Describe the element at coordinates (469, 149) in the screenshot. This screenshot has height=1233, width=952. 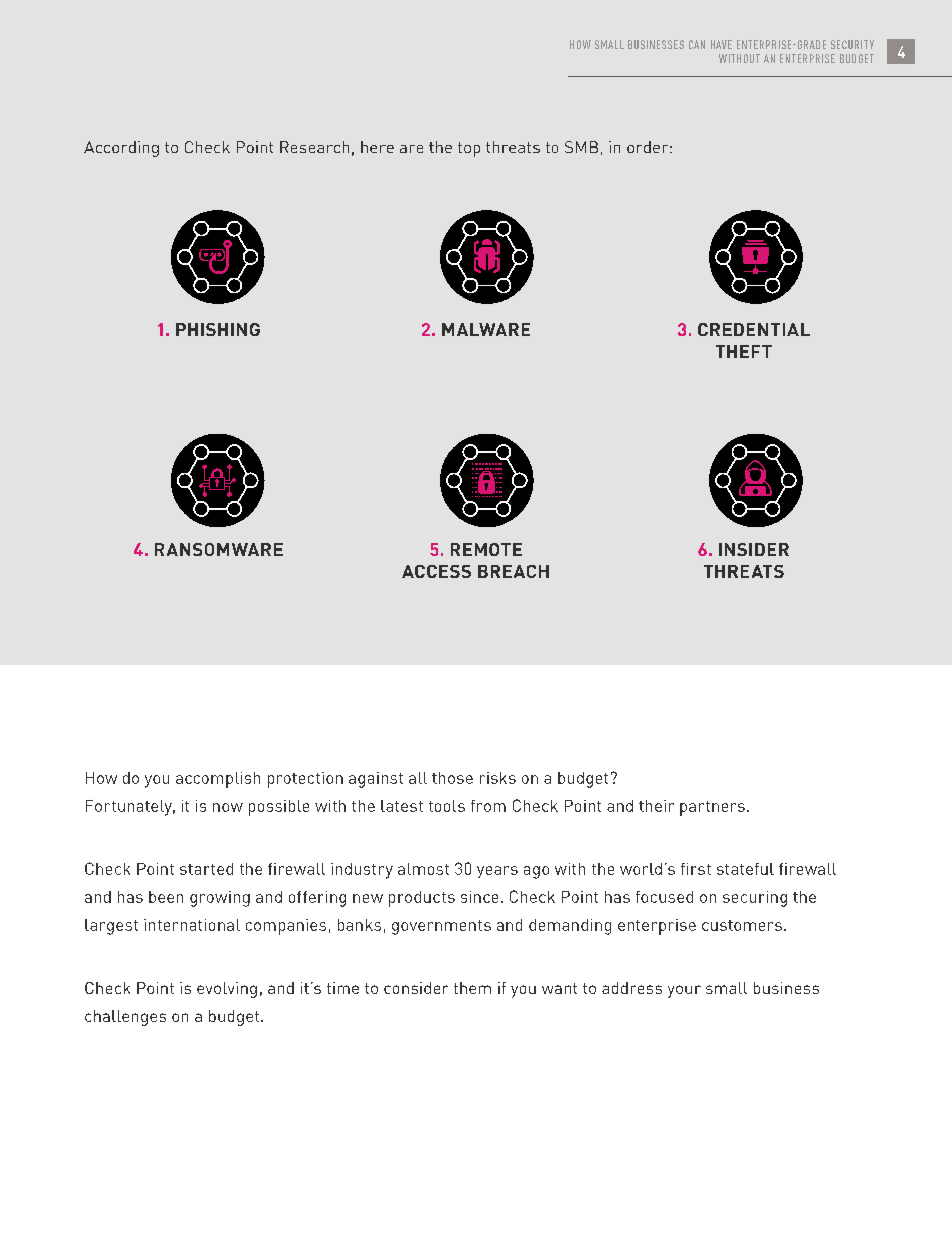
I see `top` at that location.
